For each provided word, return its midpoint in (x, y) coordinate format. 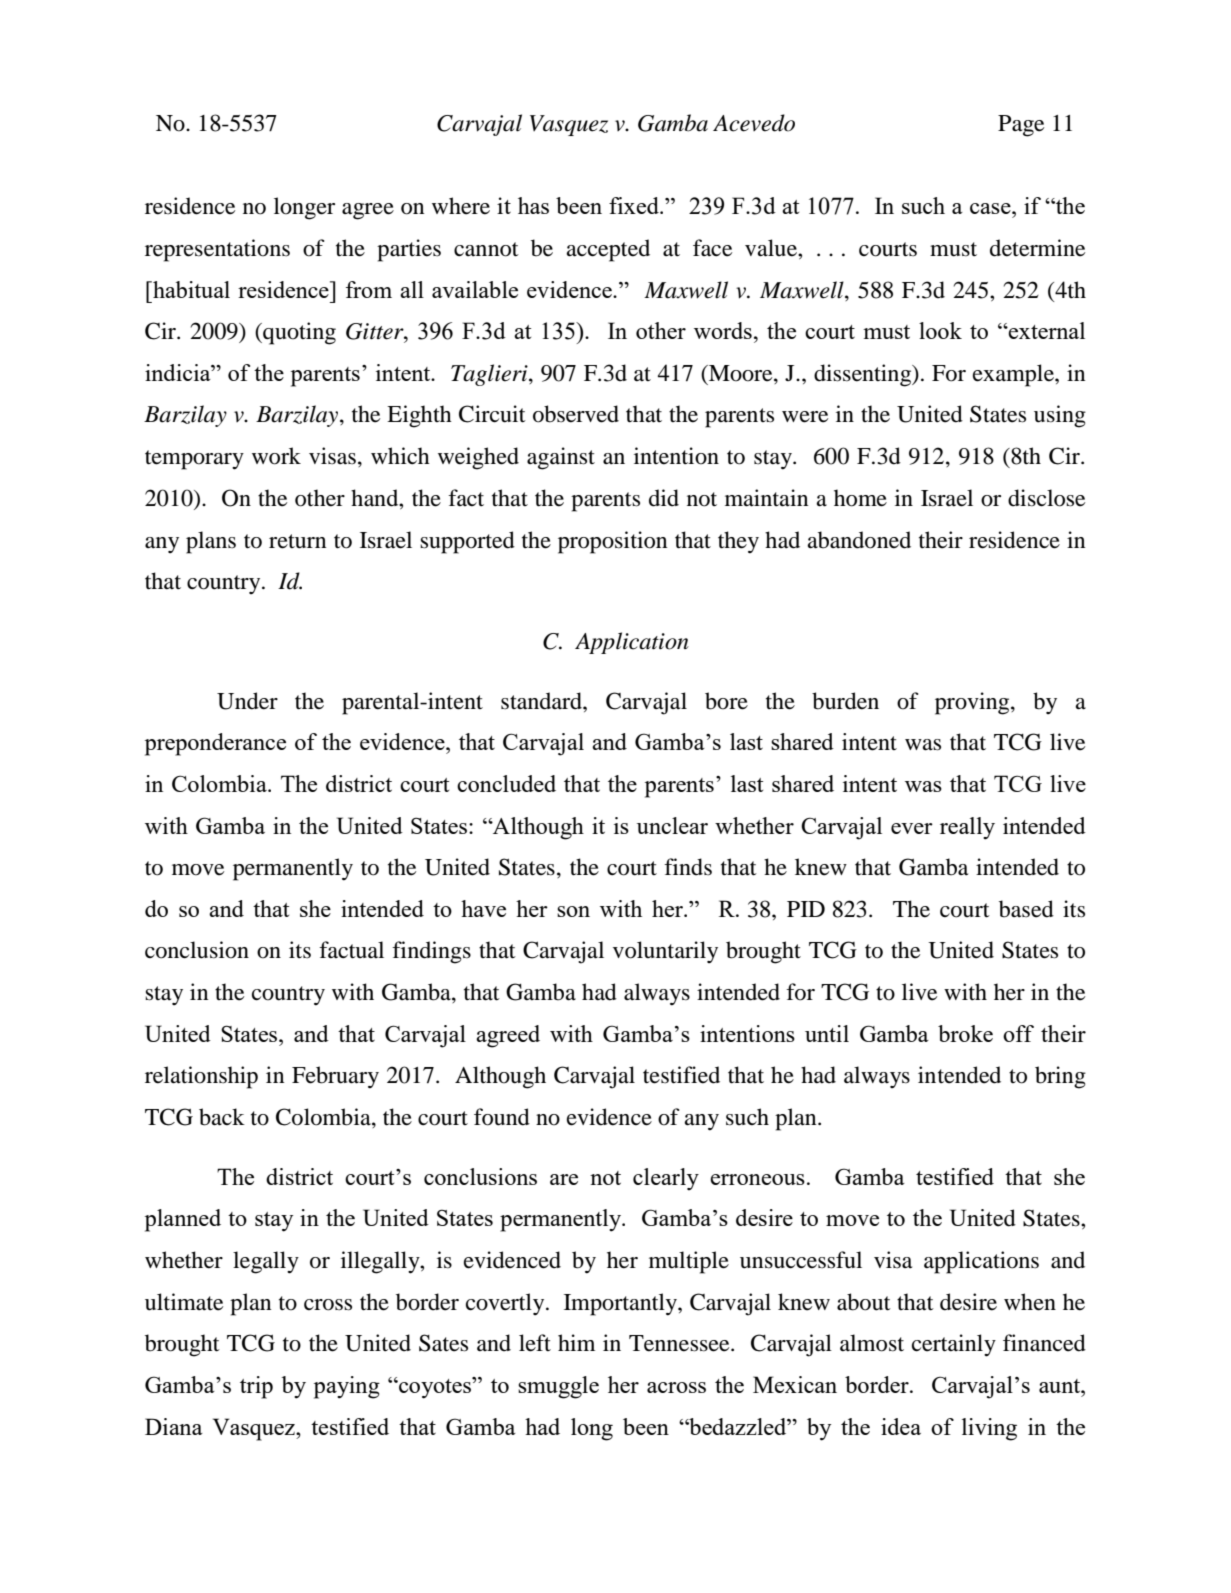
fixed (635, 205)
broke (965, 1033)
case (991, 208)
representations (217, 250)
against (561, 458)
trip (256, 1387)
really (967, 828)
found (502, 1117)
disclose (1046, 498)
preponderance (215, 744)
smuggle (558, 1387)
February (335, 1077)
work (276, 456)
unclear (672, 825)
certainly (954, 1345)
